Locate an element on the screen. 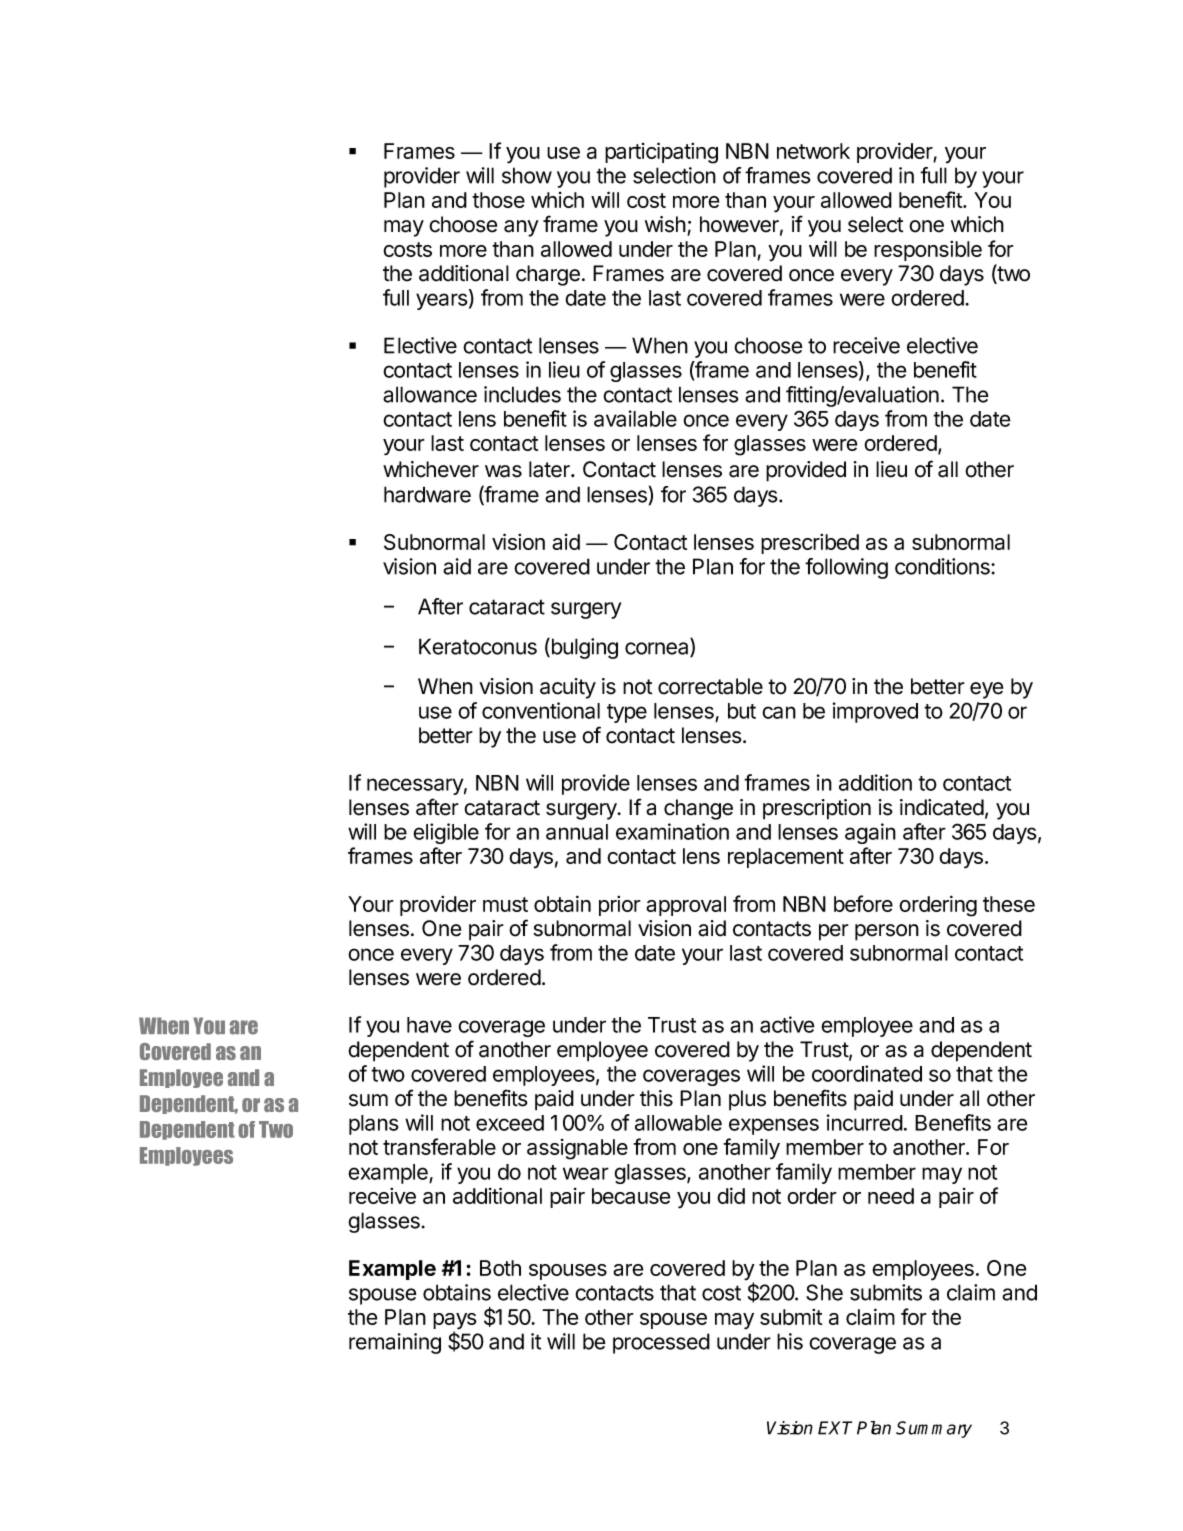 The width and height of the screenshot is (1183, 1531). indicated is located at coordinates (942, 807).
